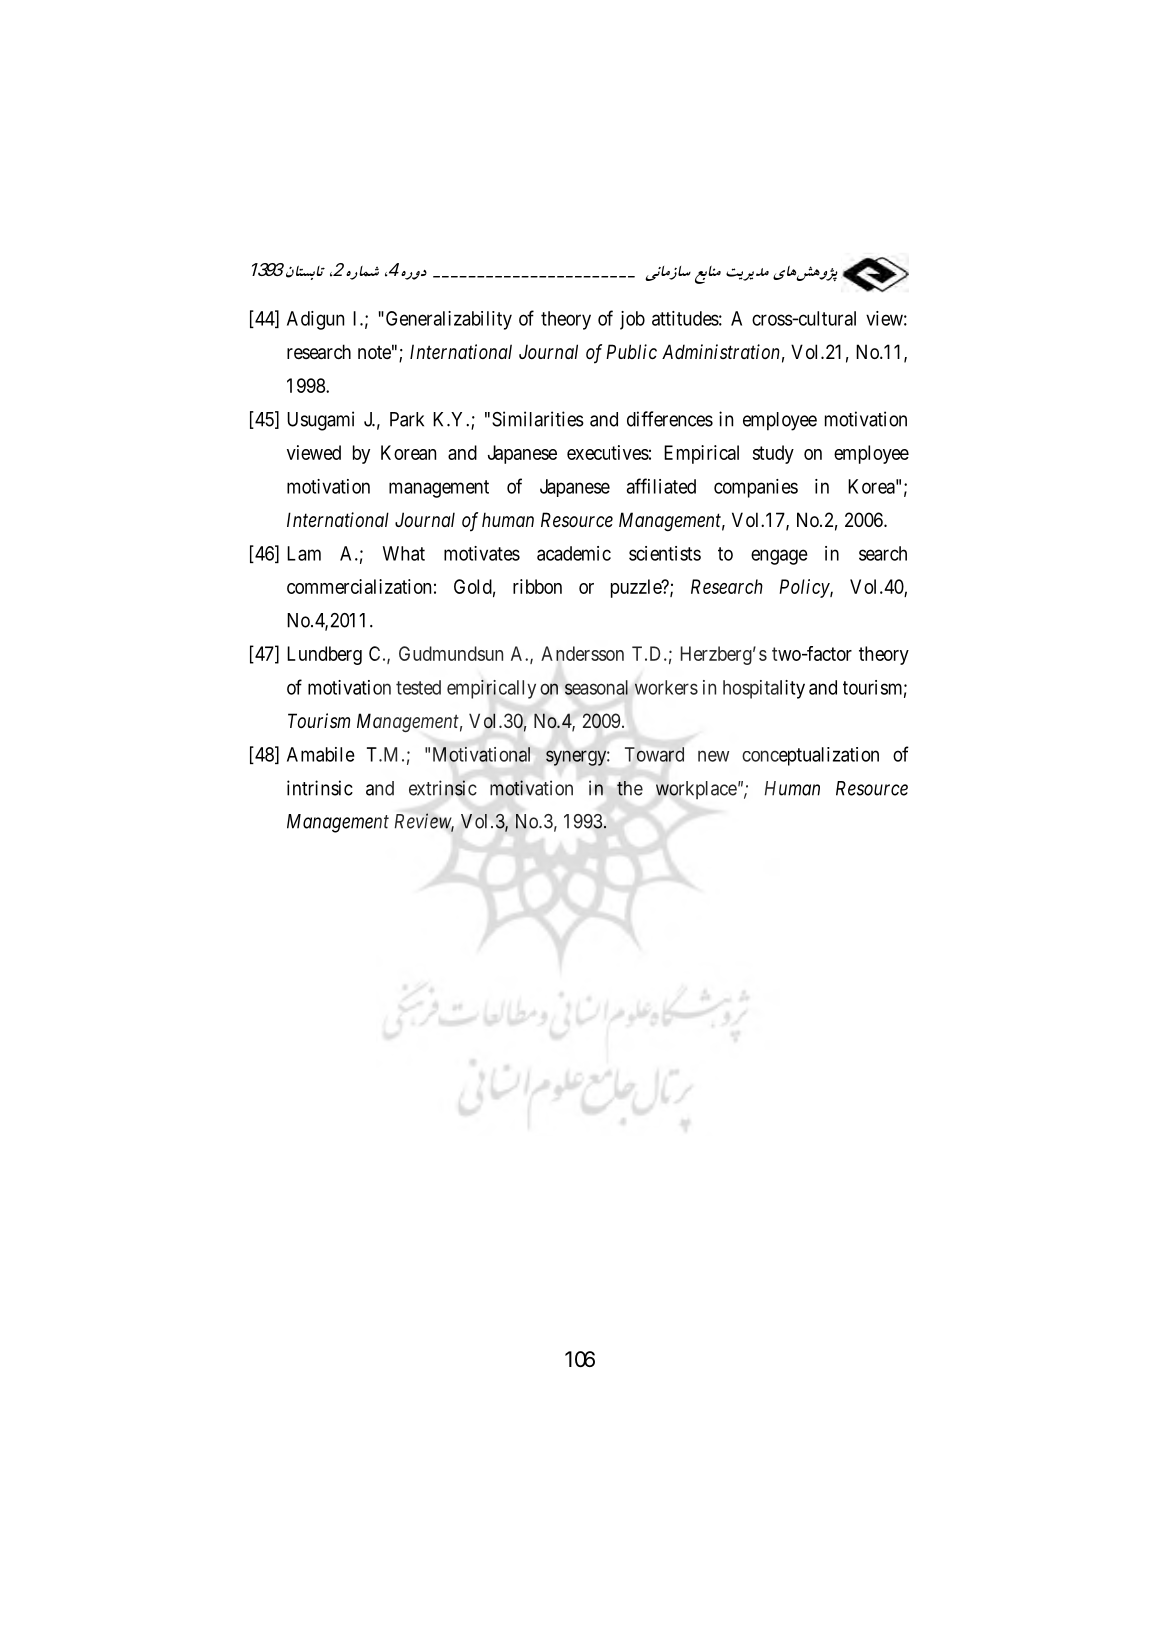  I want to click on intrinsic, so click(320, 788).
